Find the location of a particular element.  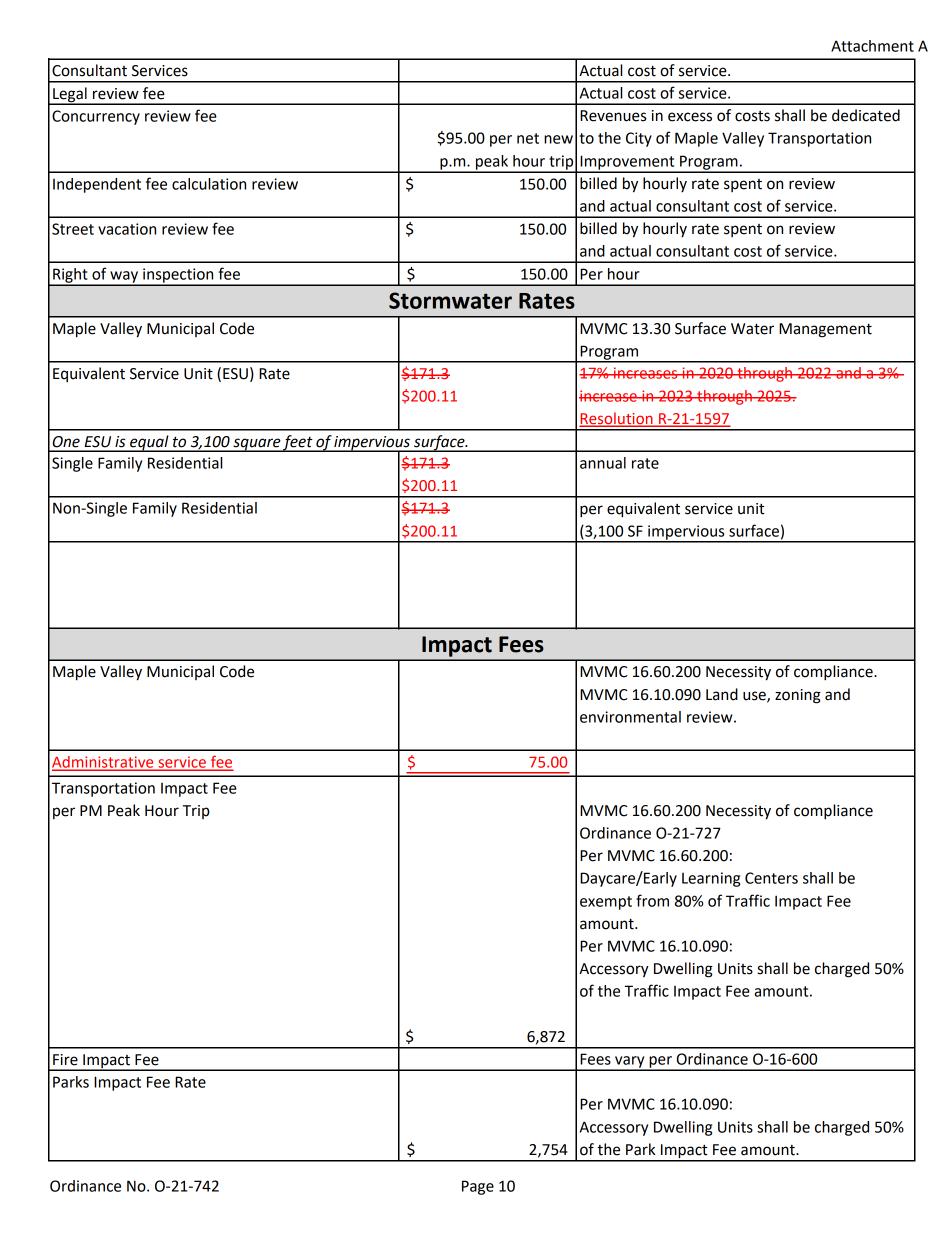

vary is located at coordinates (630, 1063).
